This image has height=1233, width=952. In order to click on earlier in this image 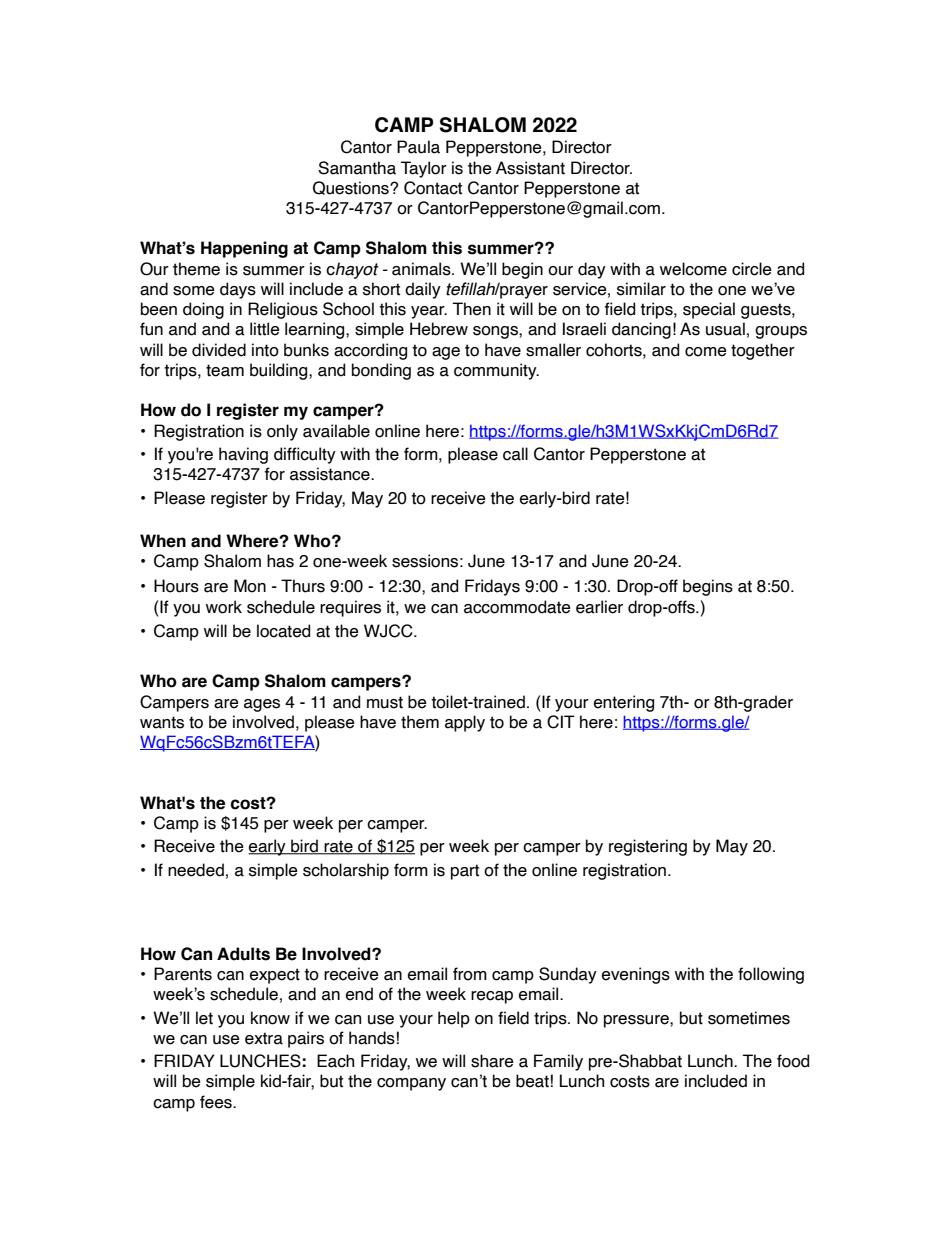, I will do `click(599, 607)`.
